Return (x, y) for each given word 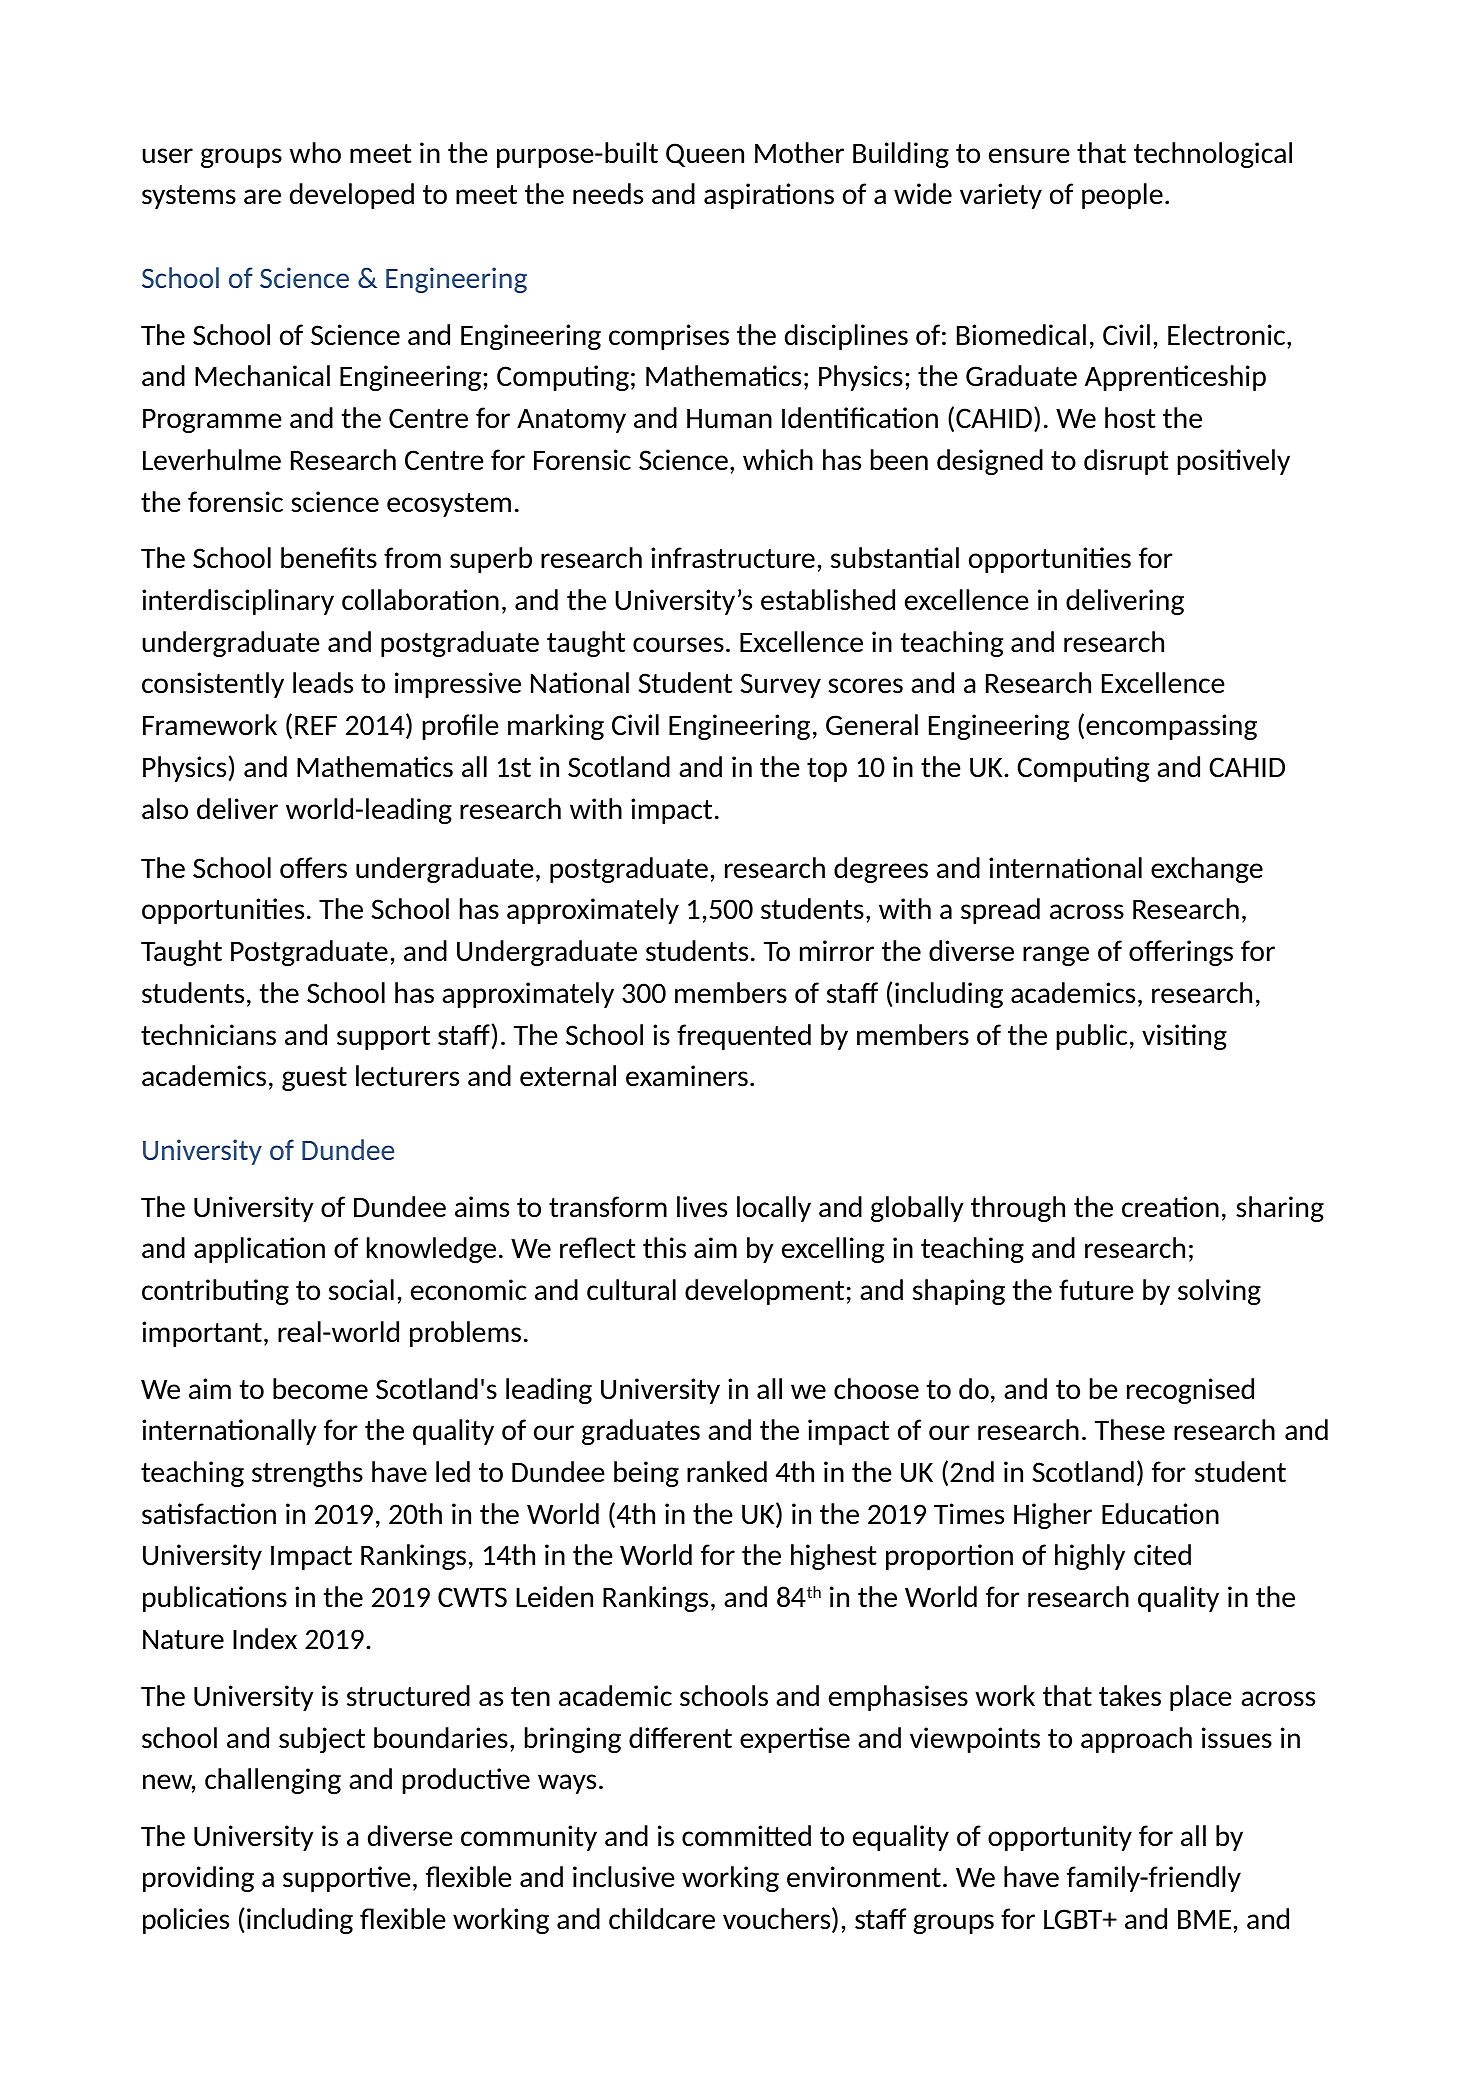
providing (198, 1879)
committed (746, 1835)
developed (352, 196)
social (361, 1290)
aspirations (769, 196)
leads (323, 682)
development (764, 1292)
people (1122, 196)
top (827, 770)
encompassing (1171, 727)
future (1096, 1290)
